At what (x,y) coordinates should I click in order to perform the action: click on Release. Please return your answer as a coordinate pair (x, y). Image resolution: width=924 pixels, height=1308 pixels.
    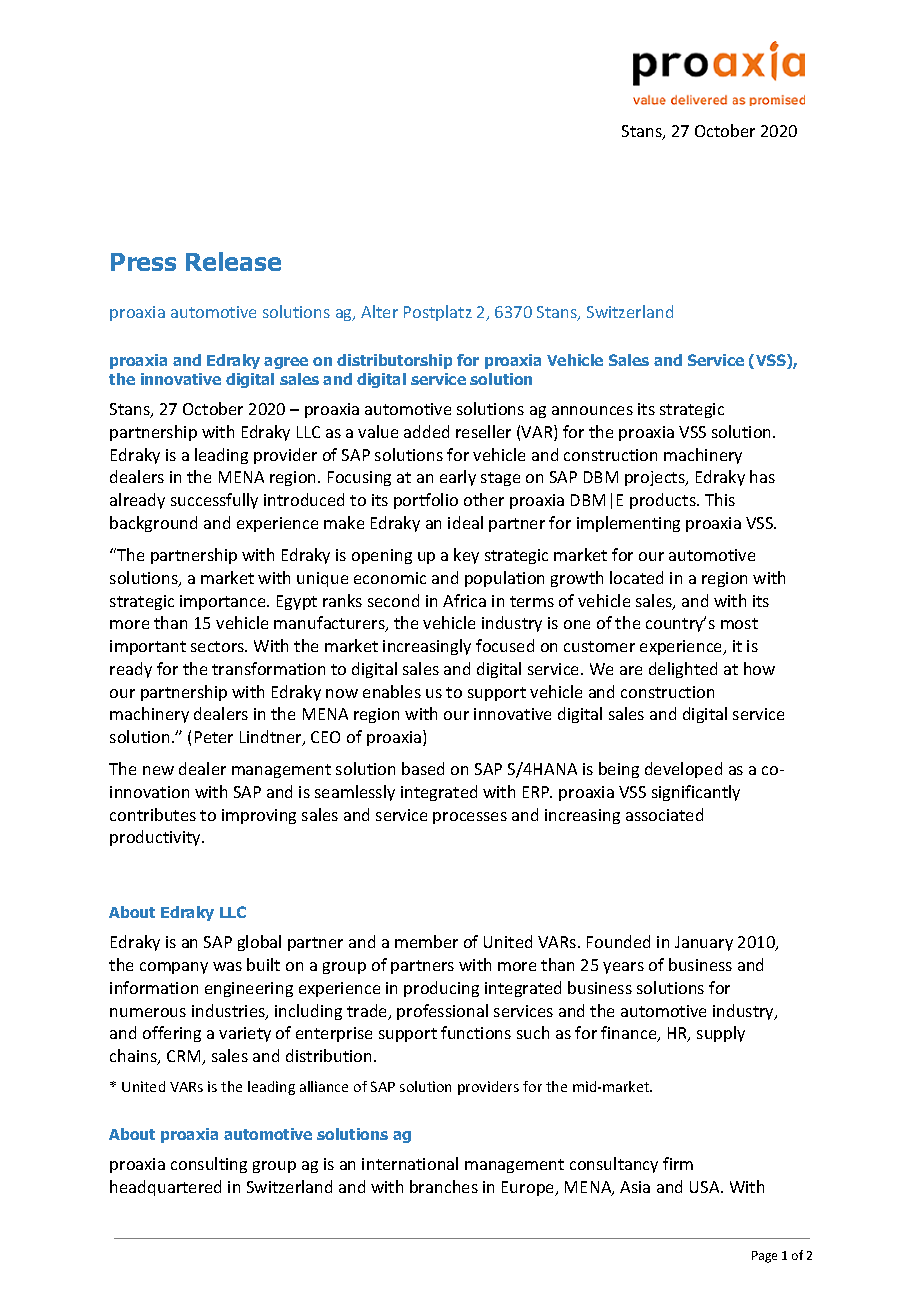
    Looking at the image, I should click on (233, 261).
